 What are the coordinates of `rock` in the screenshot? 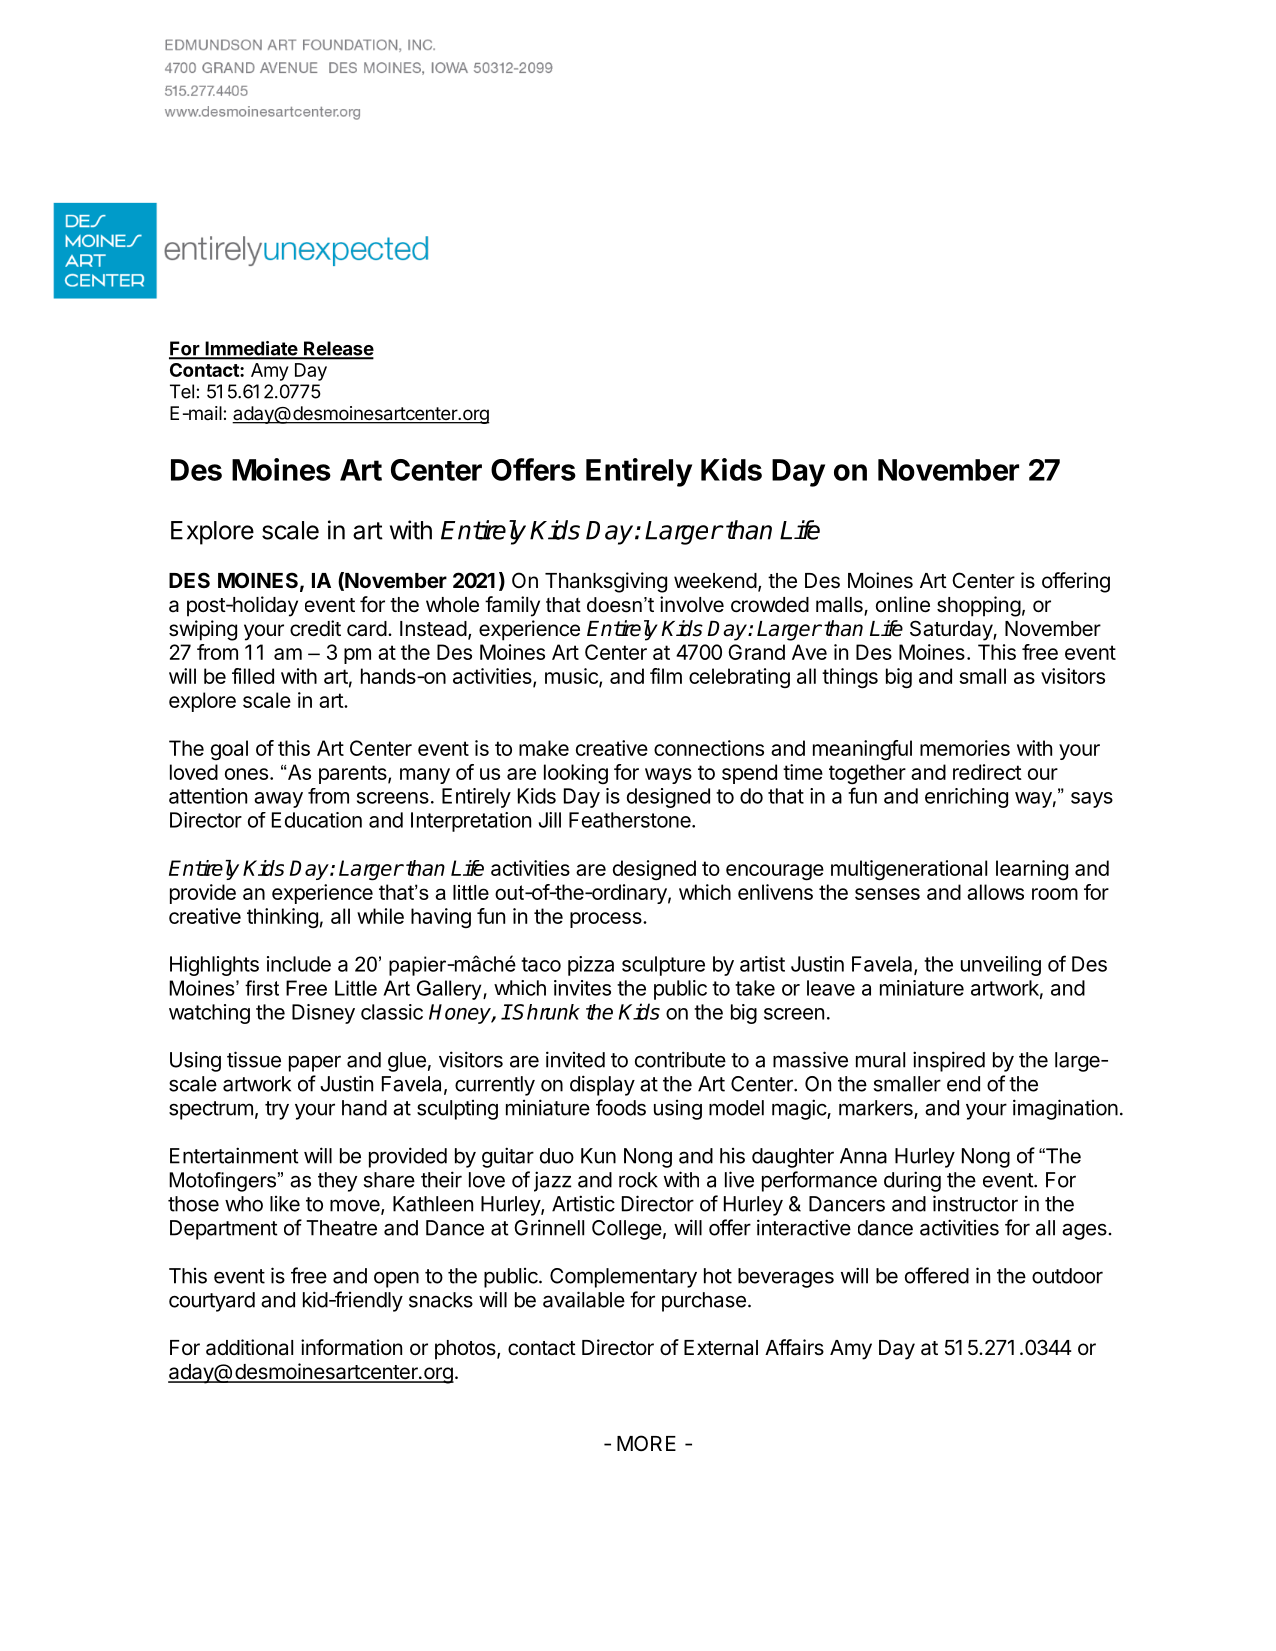 It's located at (638, 1180).
